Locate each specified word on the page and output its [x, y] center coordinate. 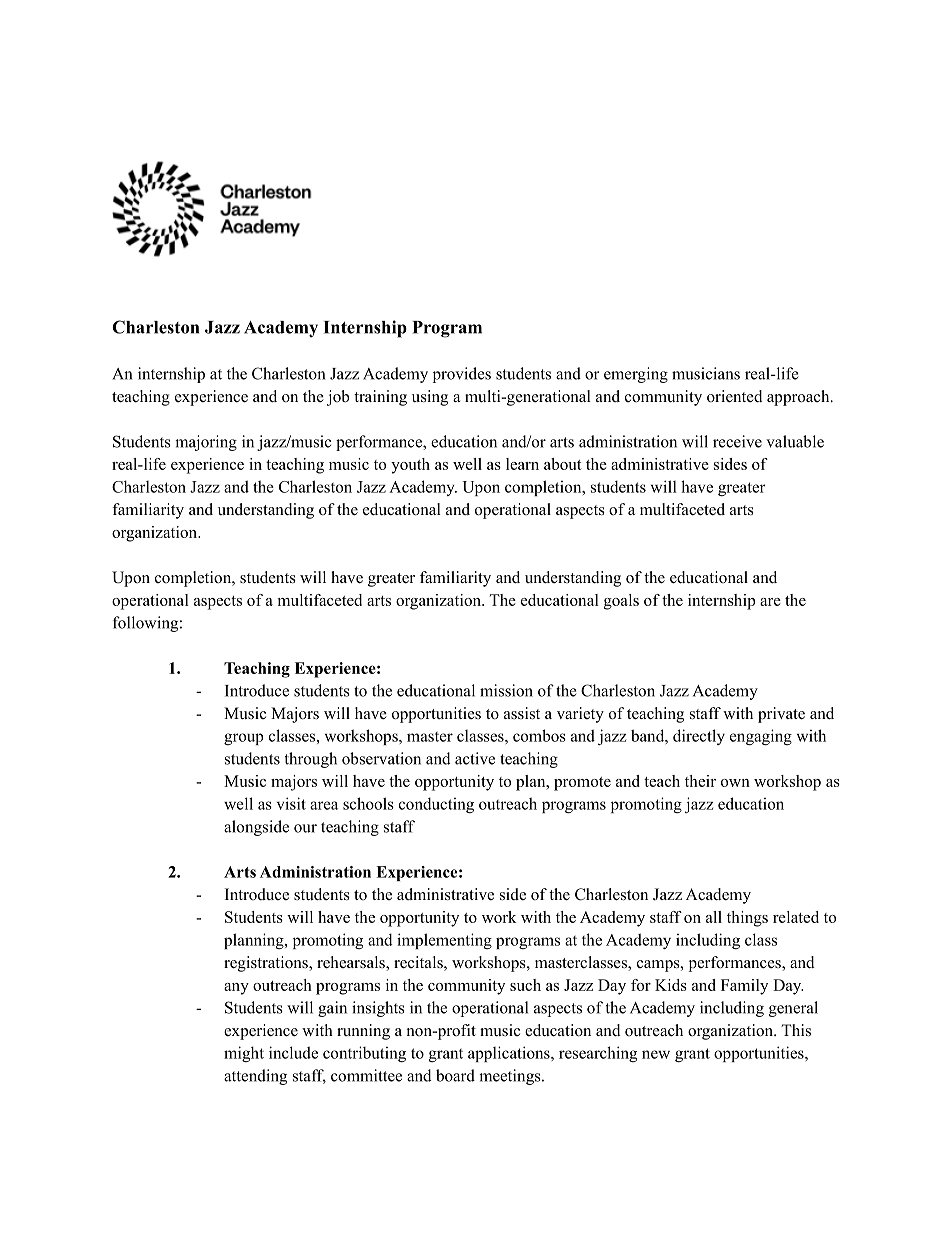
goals [621, 602]
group [244, 739]
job [338, 398]
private [781, 715]
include [293, 1052]
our [305, 828]
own [735, 783]
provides [462, 375]
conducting [436, 805]
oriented [735, 396]
